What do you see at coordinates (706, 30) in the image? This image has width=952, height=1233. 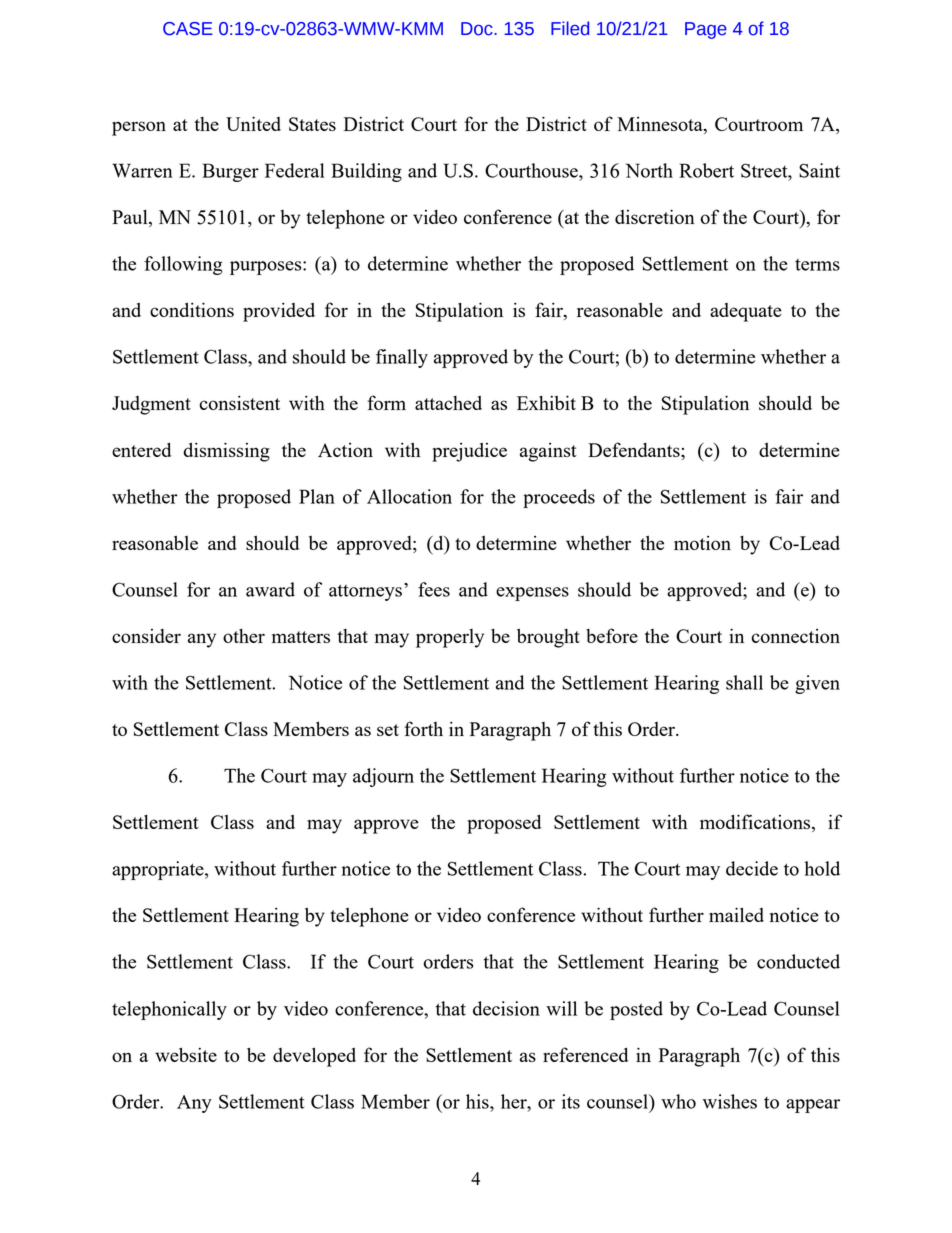 I see `Page` at bounding box center [706, 30].
